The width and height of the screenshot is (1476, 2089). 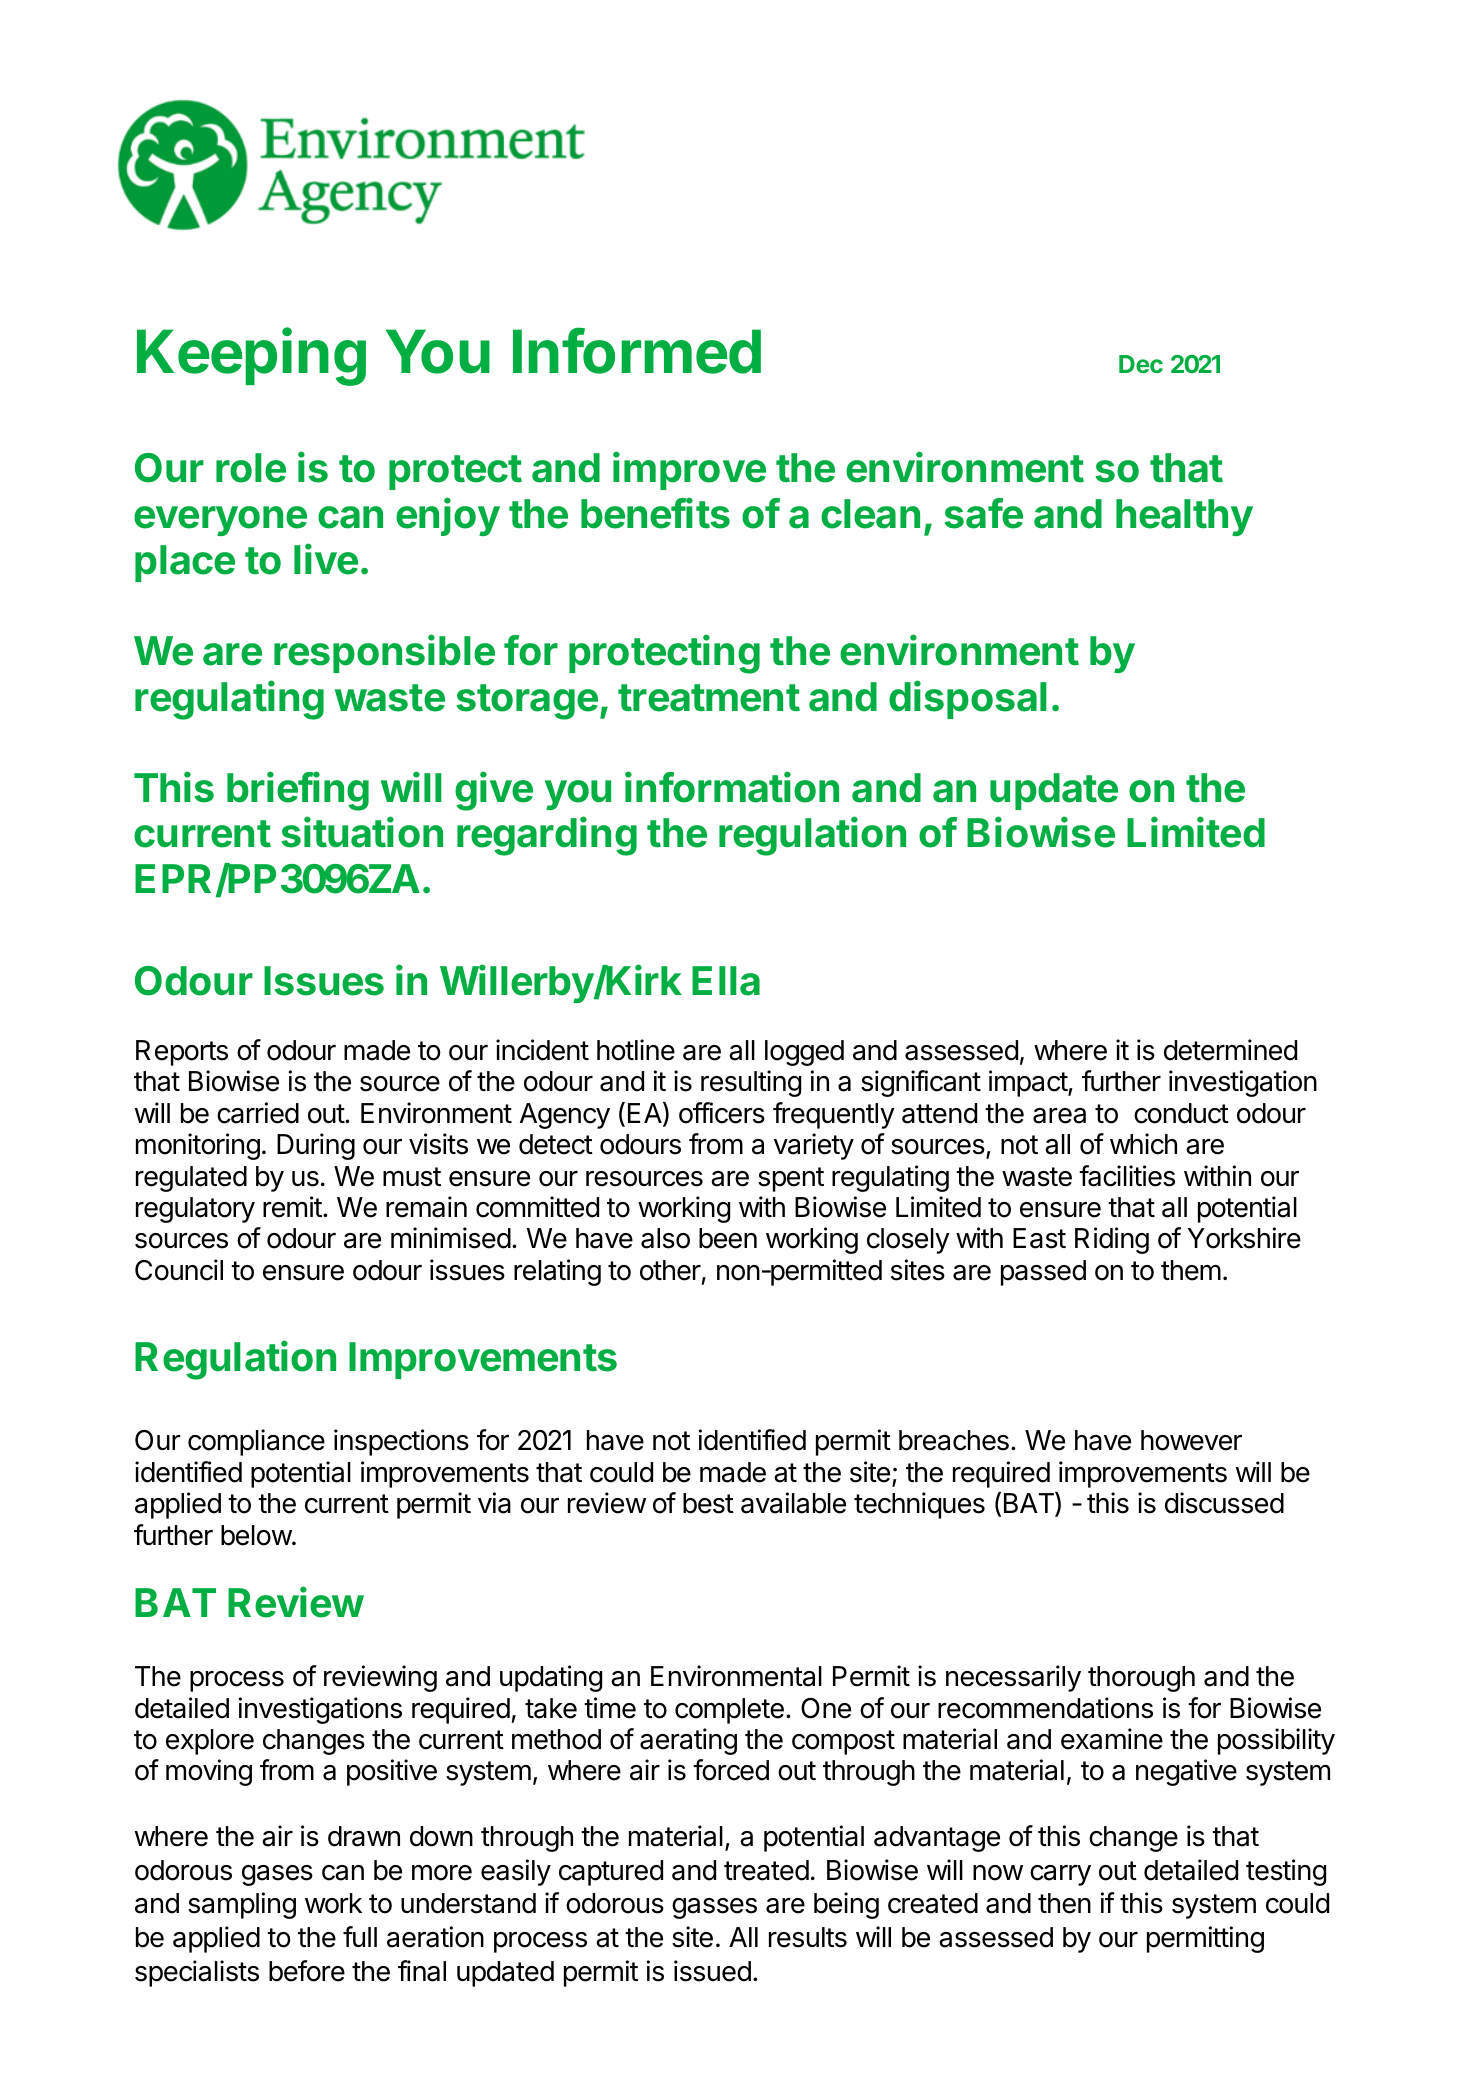 What do you see at coordinates (708, 1503) in the screenshot?
I see `best` at bounding box center [708, 1503].
